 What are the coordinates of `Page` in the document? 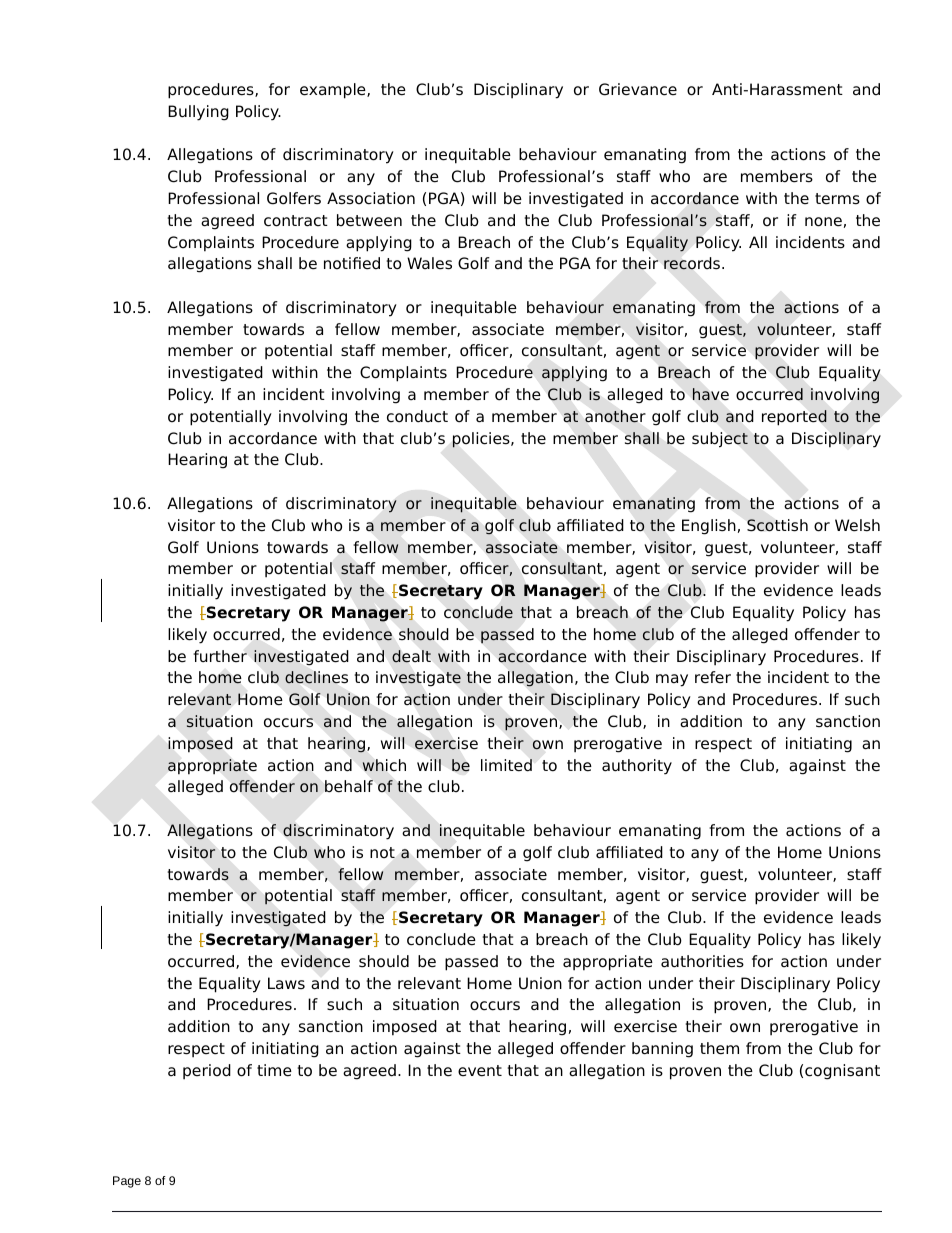 It's located at (127, 1182).
